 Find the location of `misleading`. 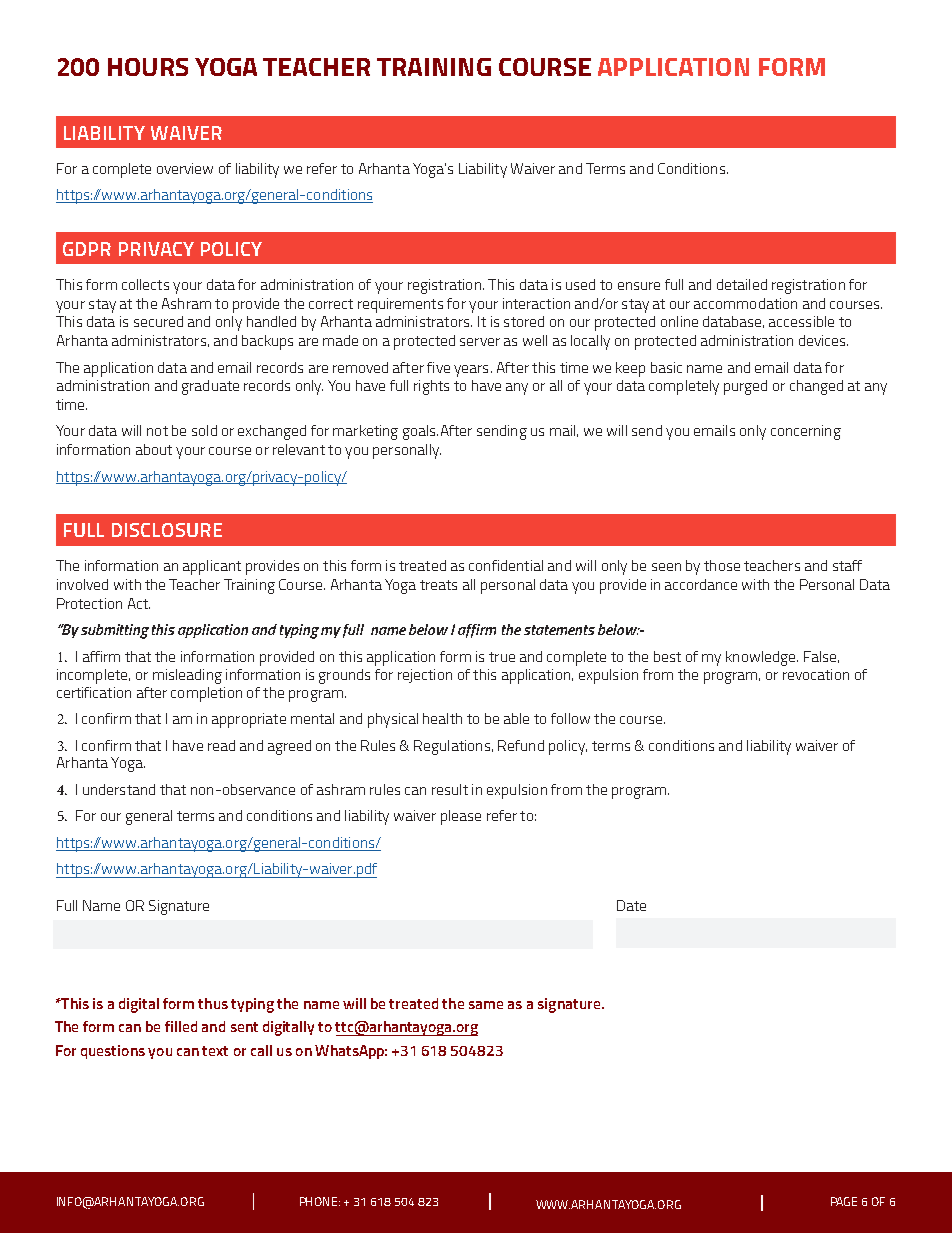

misleading is located at coordinates (187, 676).
